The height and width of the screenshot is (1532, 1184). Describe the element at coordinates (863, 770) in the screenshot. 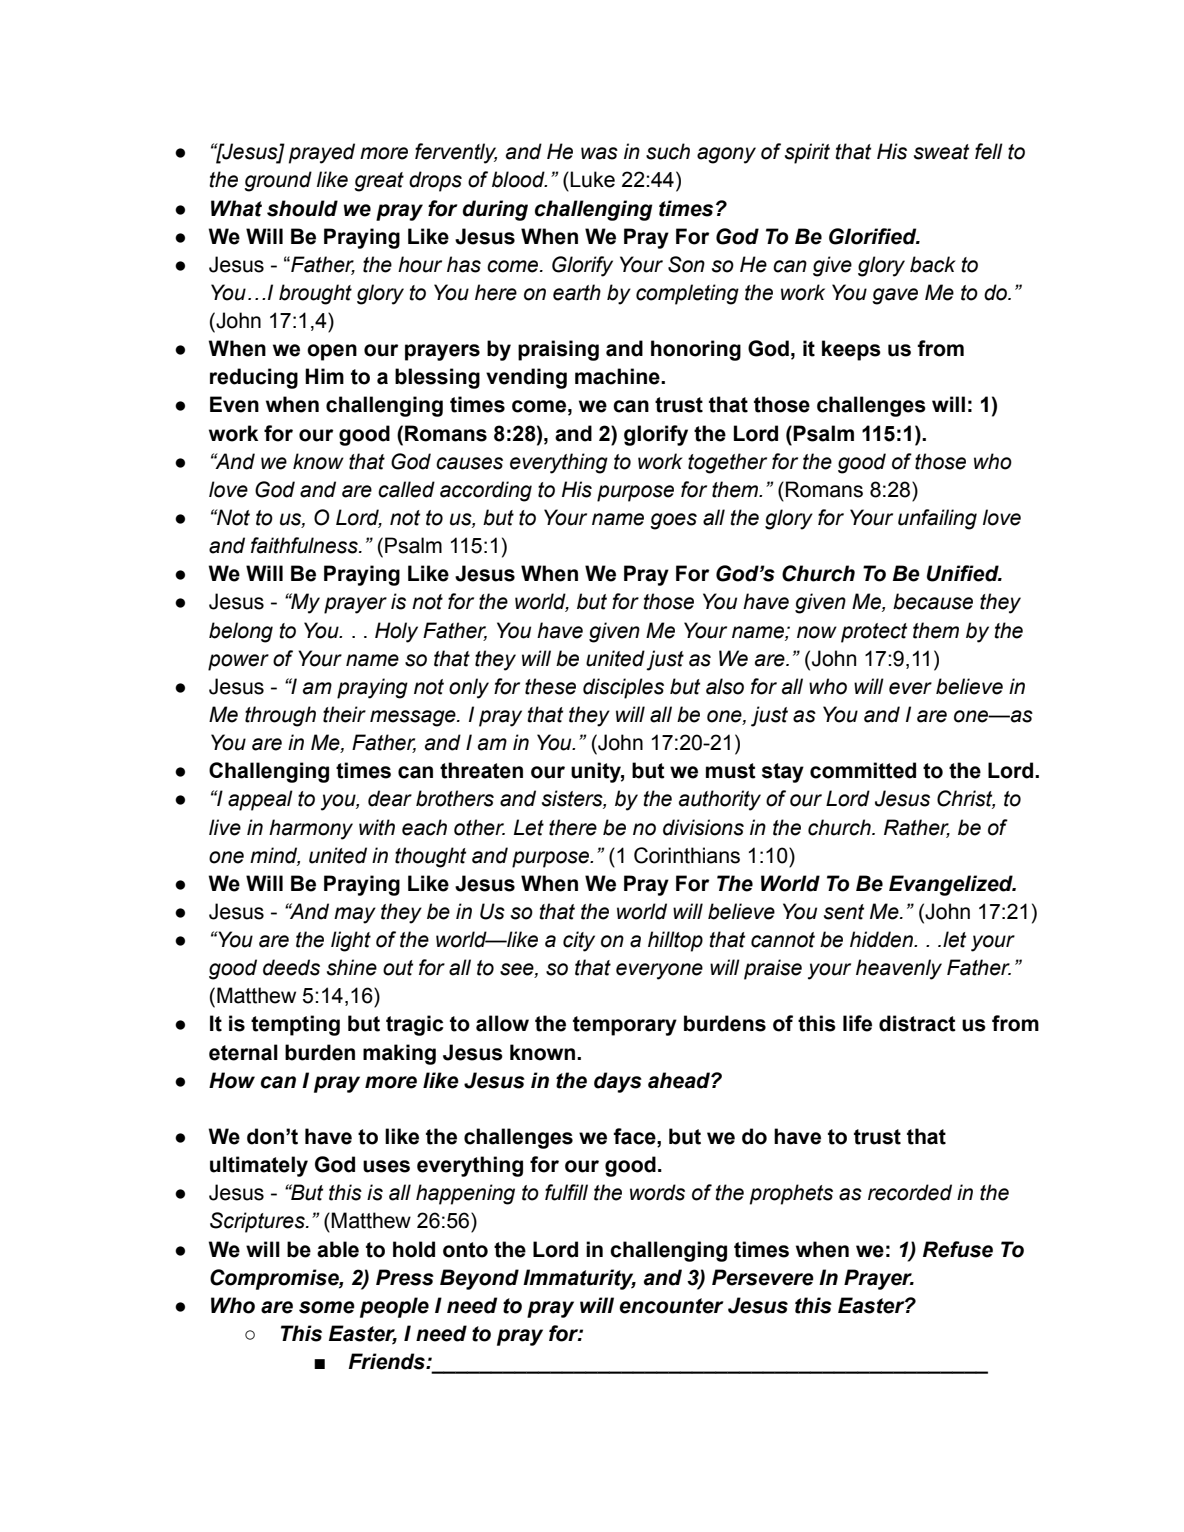

I see `committed` at that location.
